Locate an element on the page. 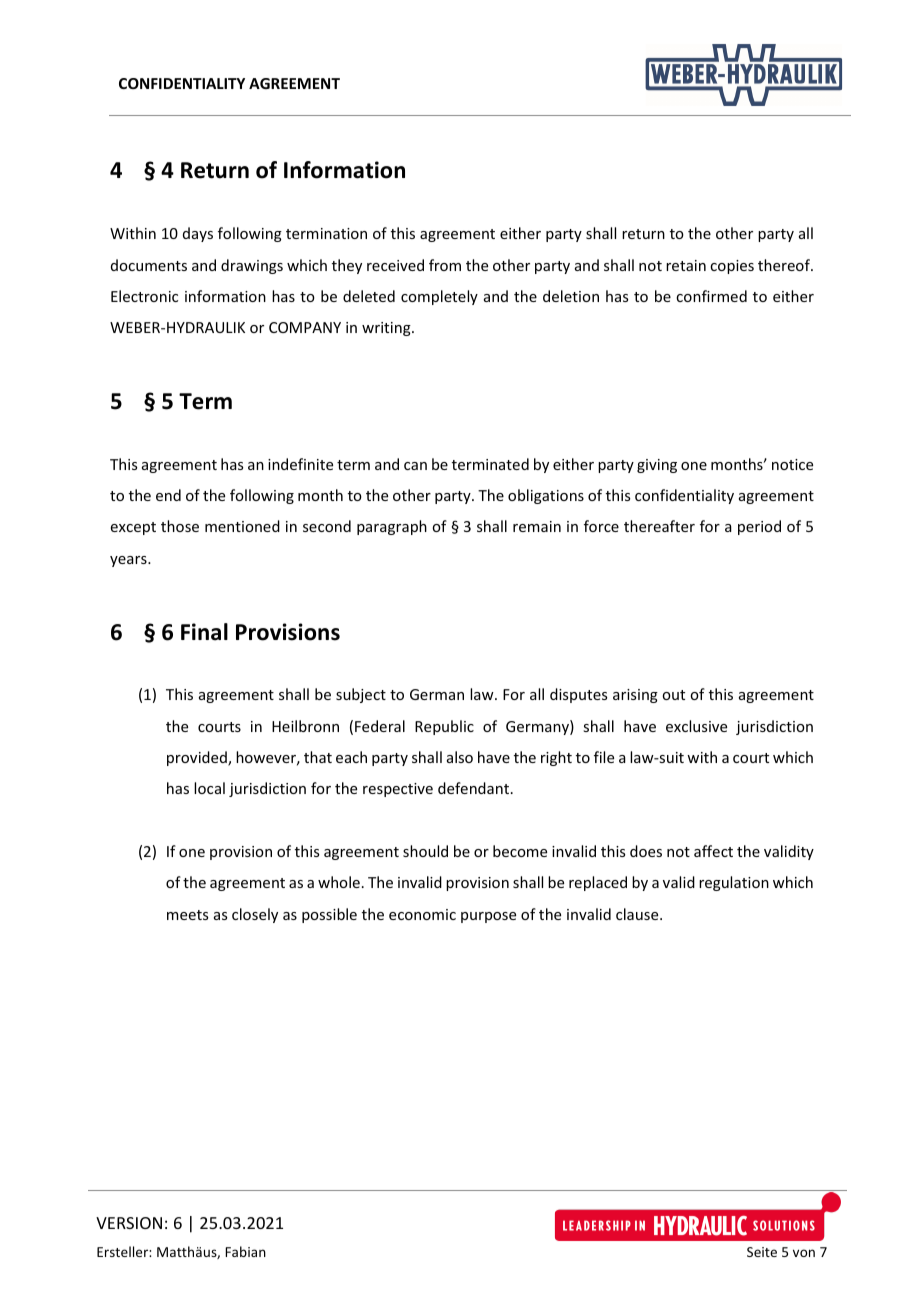 Image resolution: width=924 pixels, height=1308 pixels. from is located at coordinates (445, 265).
